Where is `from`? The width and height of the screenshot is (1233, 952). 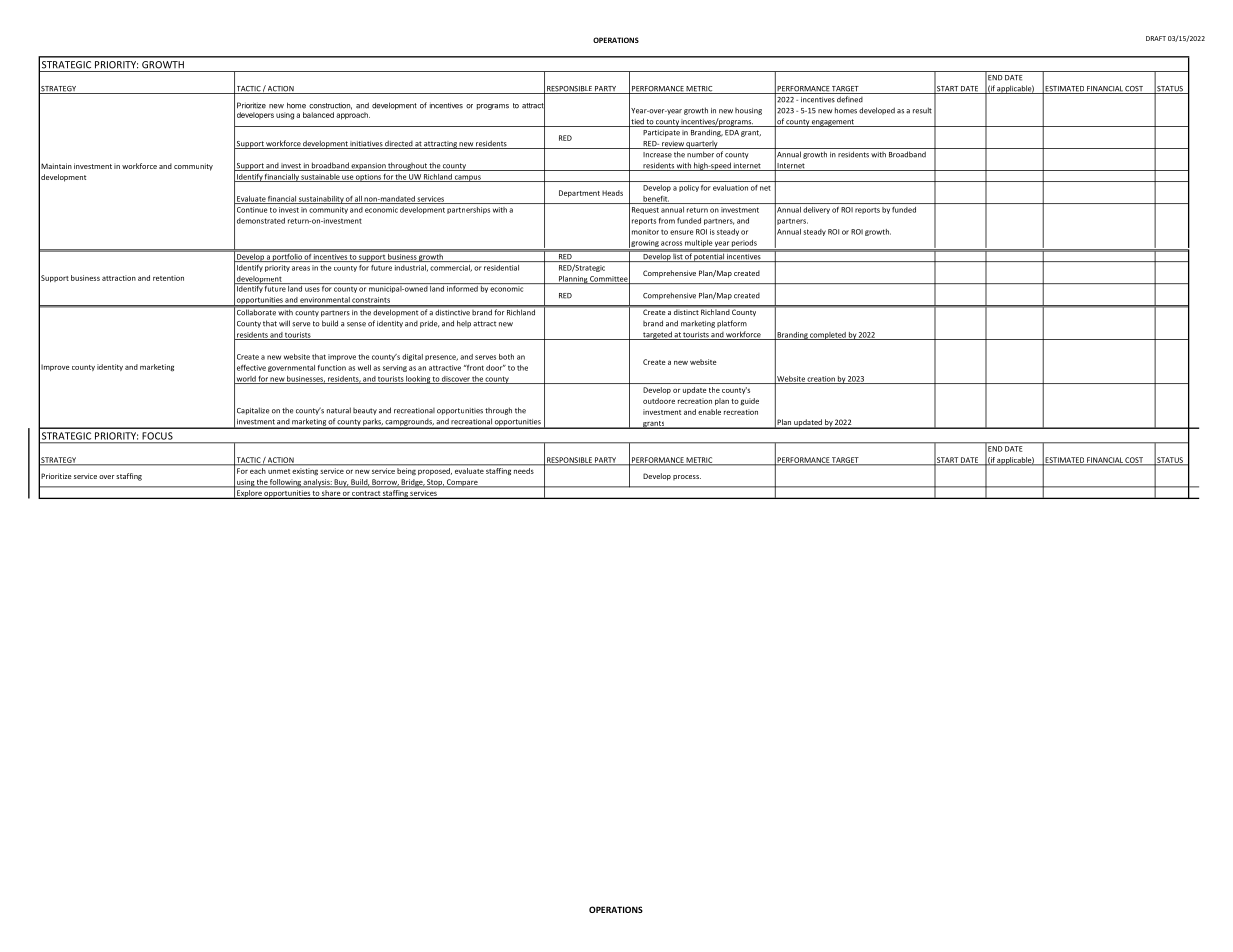
from is located at coordinates (667, 220).
